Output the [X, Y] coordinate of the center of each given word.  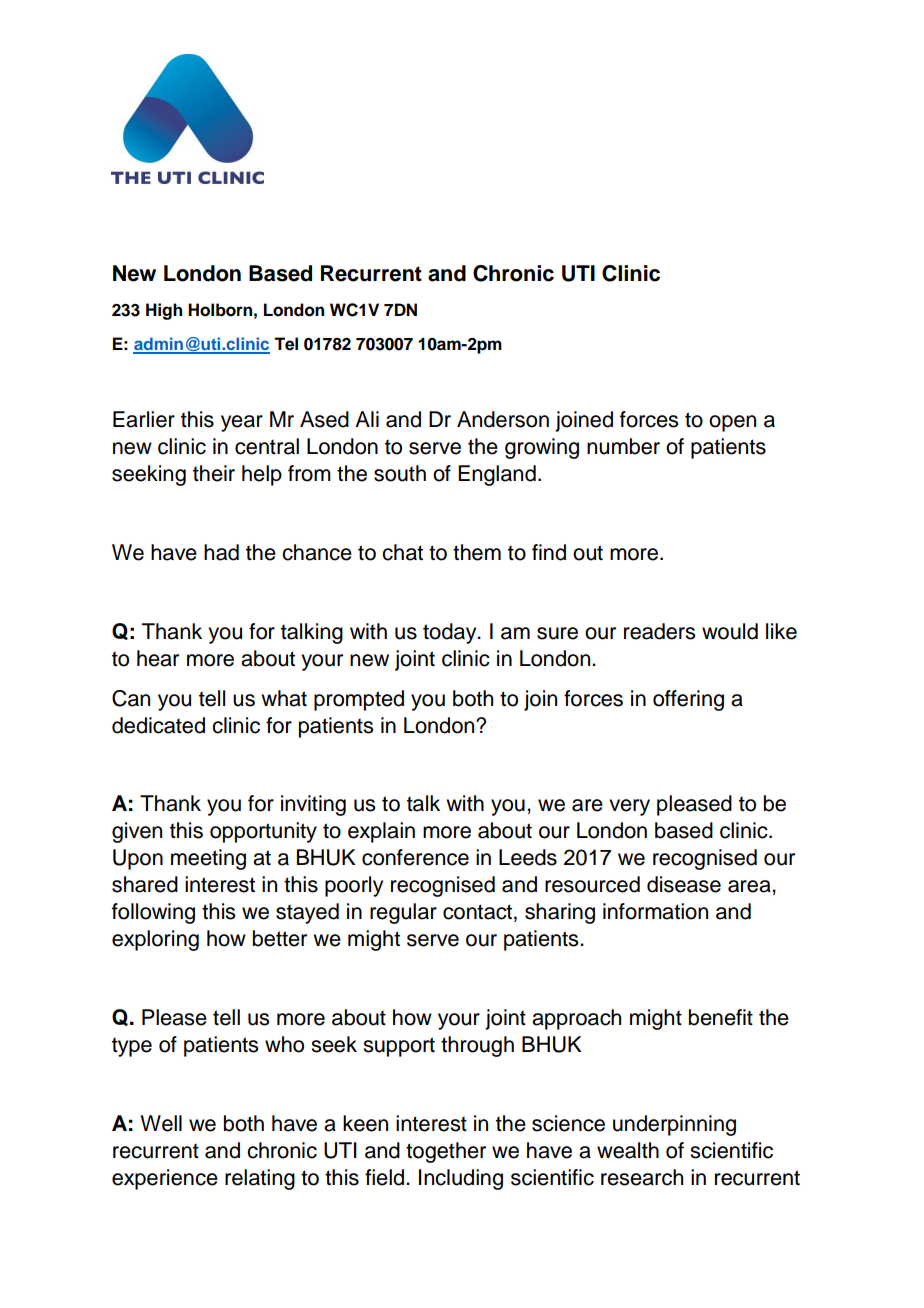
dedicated [158, 725]
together [446, 1152]
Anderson [503, 419]
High [164, 311]
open [732, 423]
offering [688, 700]
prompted [359, 700]
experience [165, 1179]
